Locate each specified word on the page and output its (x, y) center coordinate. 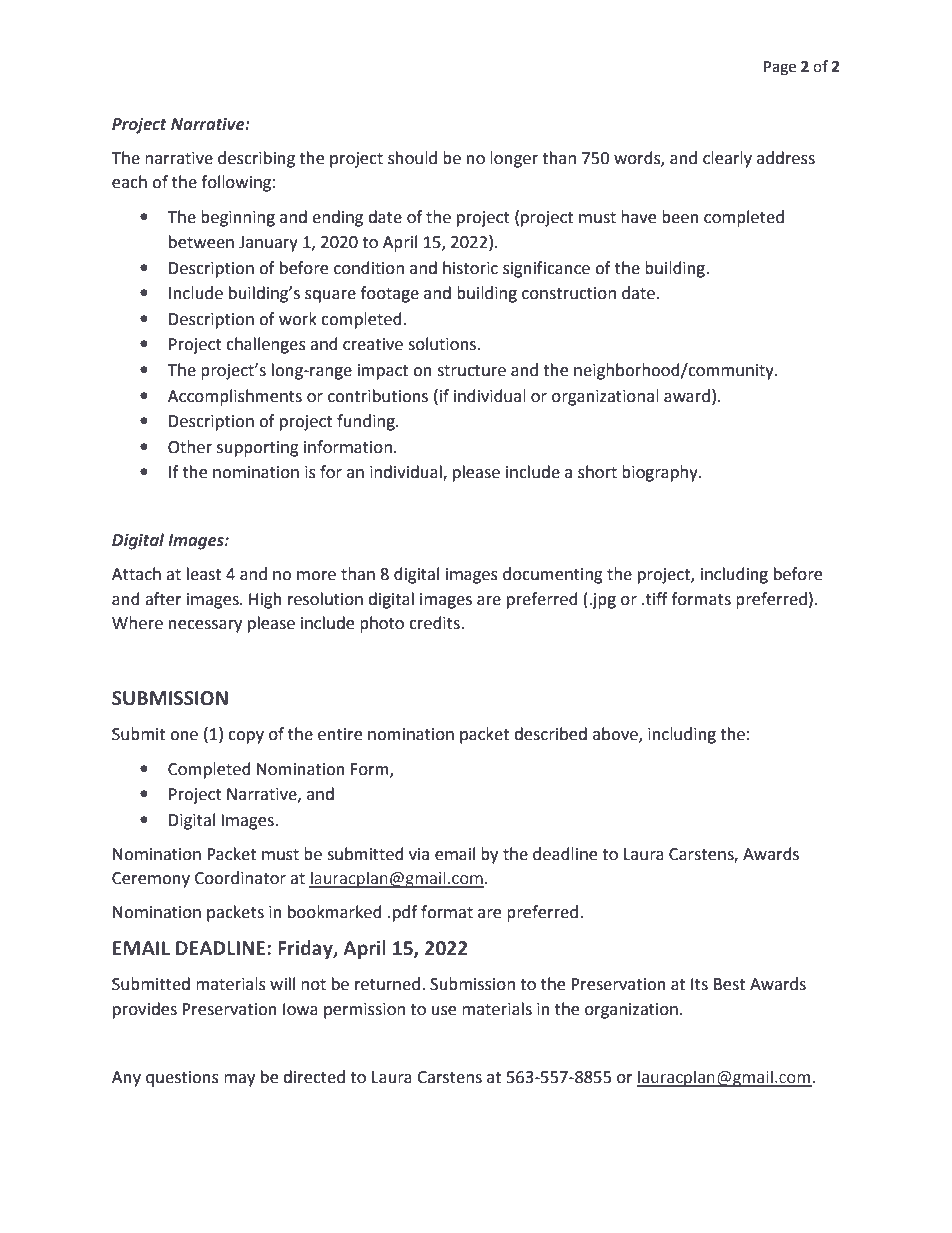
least (204, 574)
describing (256, 159)
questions (182, 1079)
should (412, 158)
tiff (656, 599)
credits (435, 623)
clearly (727, 159)
